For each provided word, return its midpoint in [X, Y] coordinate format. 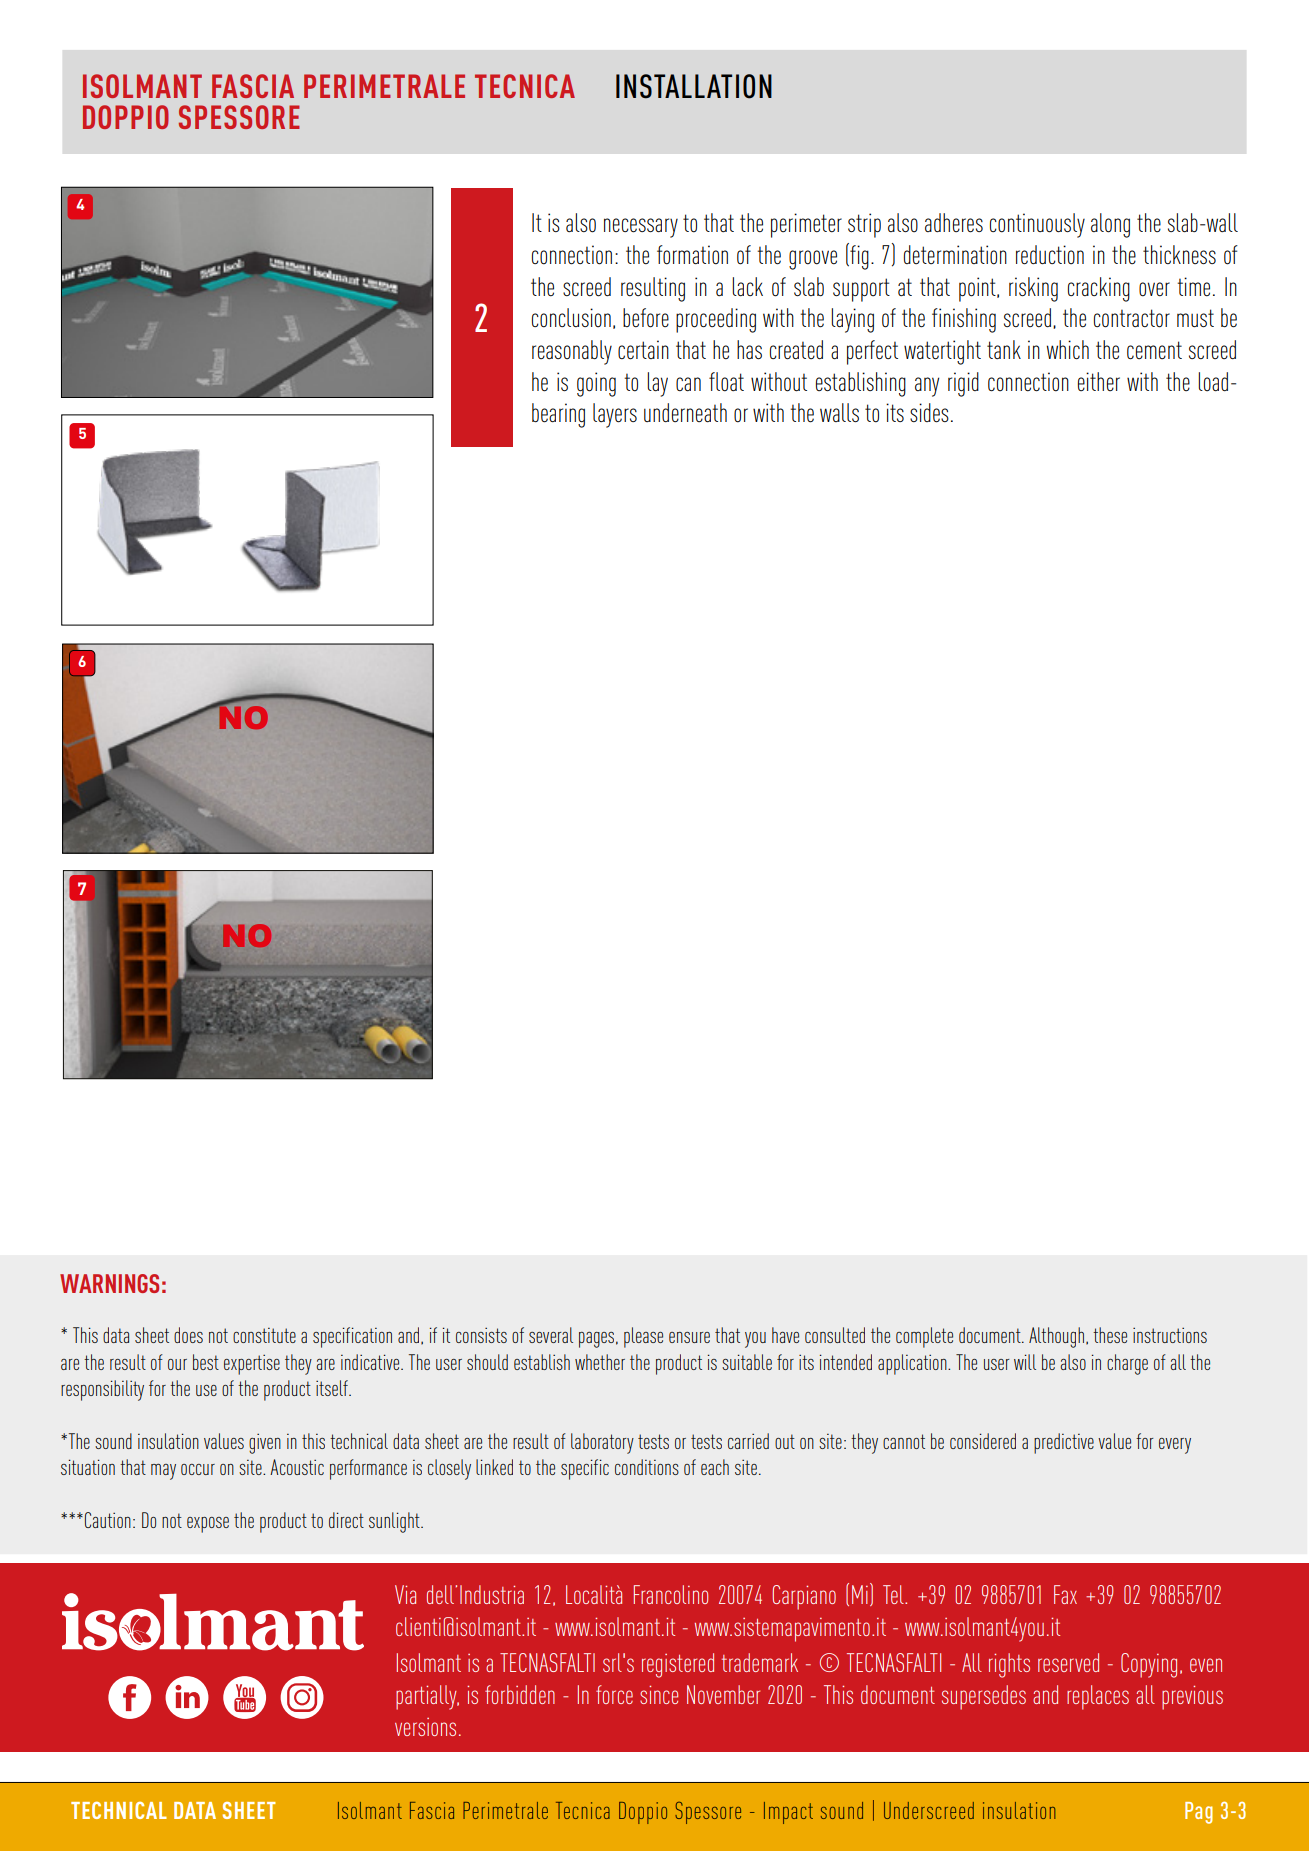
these [1110, 1335]
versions [425, 1727]
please [643, 1337]
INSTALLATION [694, 86]
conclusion [571, 318]
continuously [1037, 225]
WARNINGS [109, 1283]
